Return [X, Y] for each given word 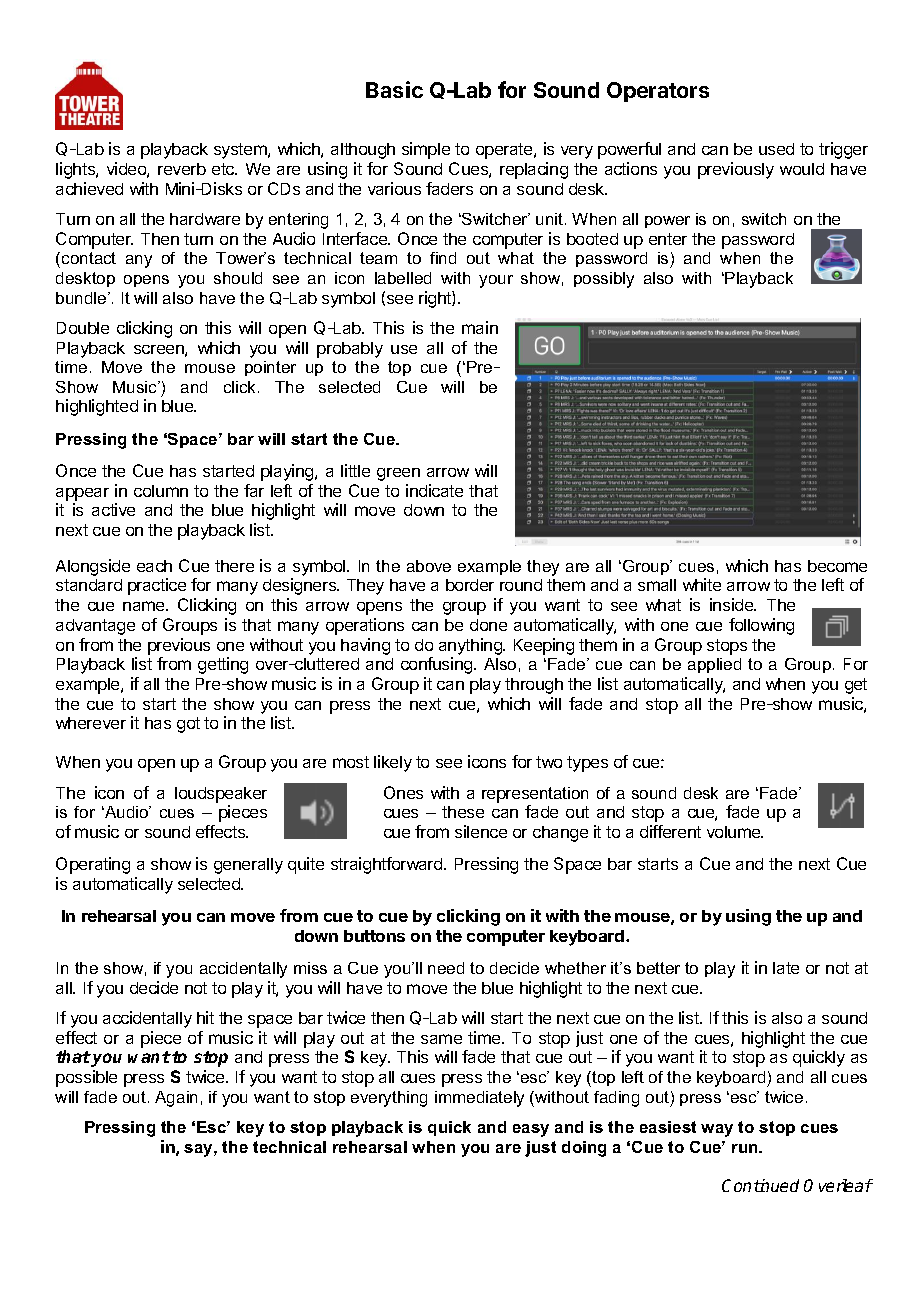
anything [471, 646]
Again [176, 1099]
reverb [182, 169]
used [776, 149]
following [761, 626]
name [145, 606]
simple [426, 150]
